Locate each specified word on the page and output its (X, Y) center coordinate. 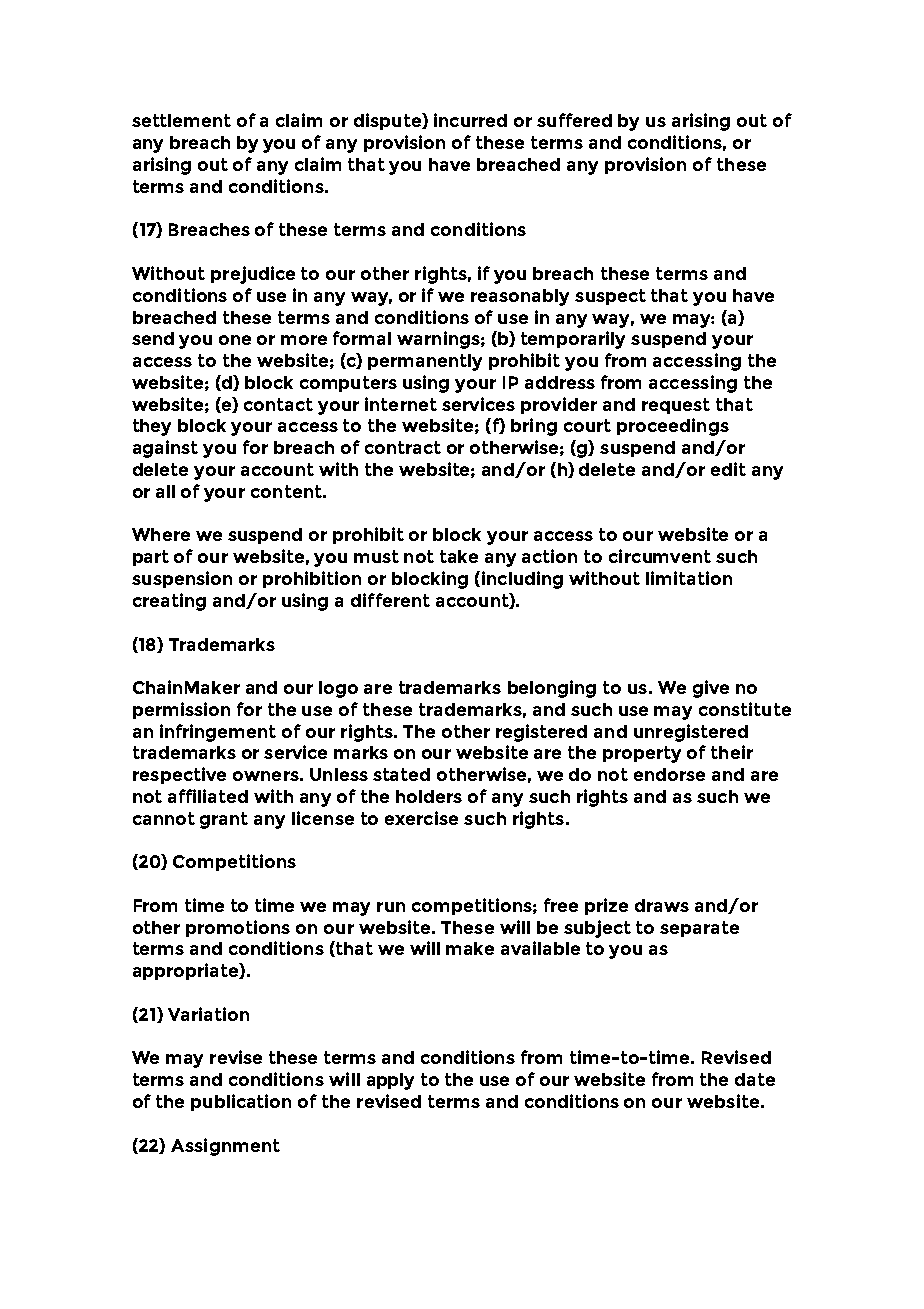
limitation (689, 578)
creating (169, 602)
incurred (470, 120)
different (390, 600)
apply (390, 1081)
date (755, 1079)
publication (241, 1102)
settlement (181, 120)
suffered (574, 120)
